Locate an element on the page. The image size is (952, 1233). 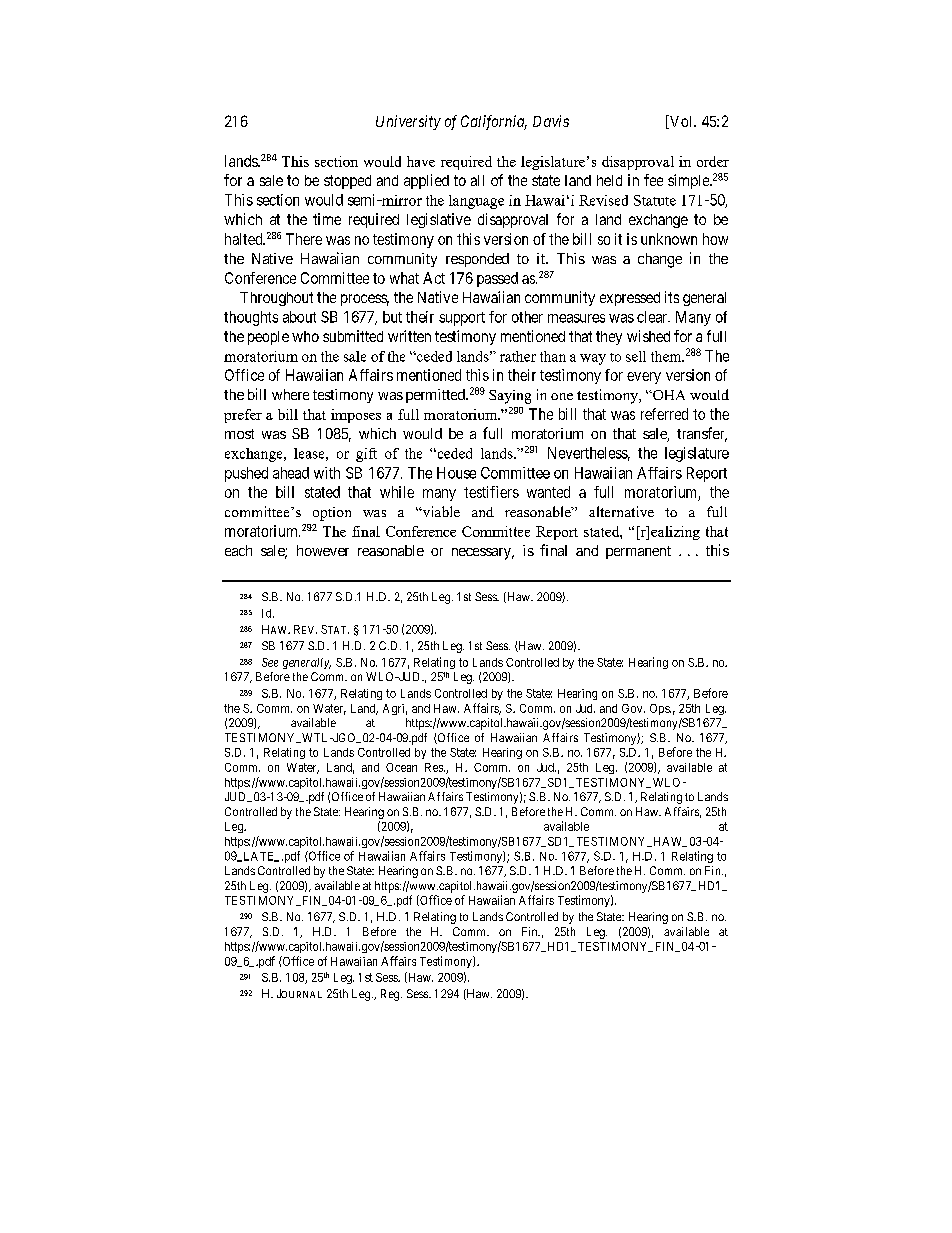
Vol is located at coordinates (681, 122).
